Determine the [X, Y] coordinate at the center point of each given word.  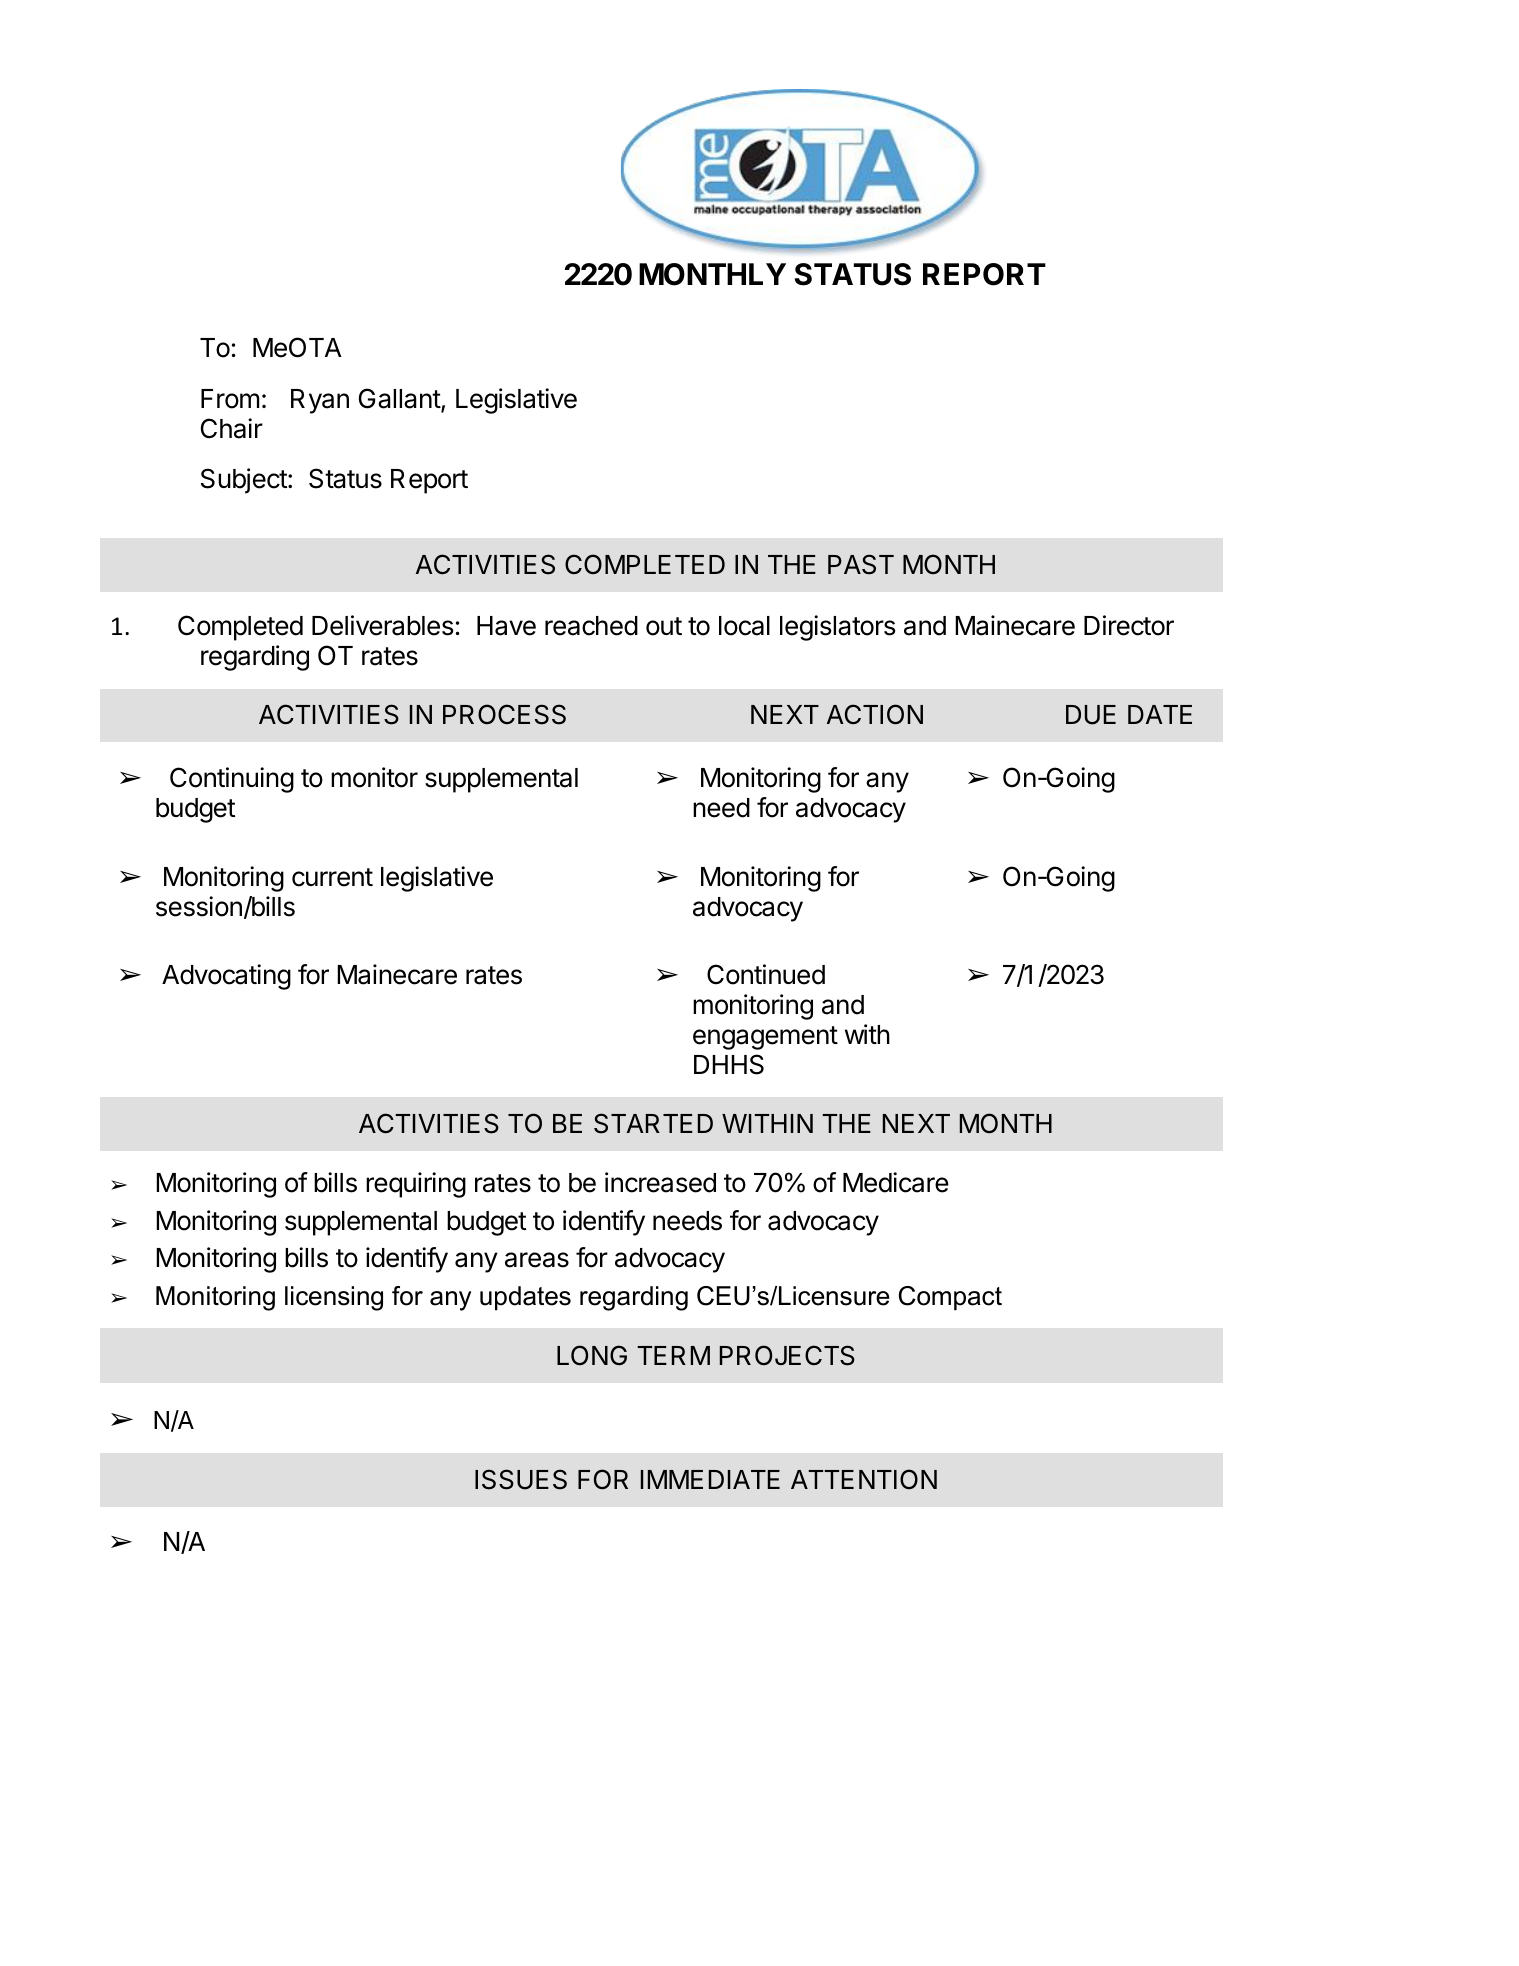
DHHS [729, 1064]
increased [660, 1182]
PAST [861, 564]
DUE [1091, 715]
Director [1129, 625]
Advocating [226, 977]
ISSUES [521, 1479]
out [664, 626]
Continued [766, 974]
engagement [765, 1038]
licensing [334, 1298]
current [332, 877]
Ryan [320, 401]
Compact [950, 1298]
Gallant [400, 400]
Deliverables [382, 625]
